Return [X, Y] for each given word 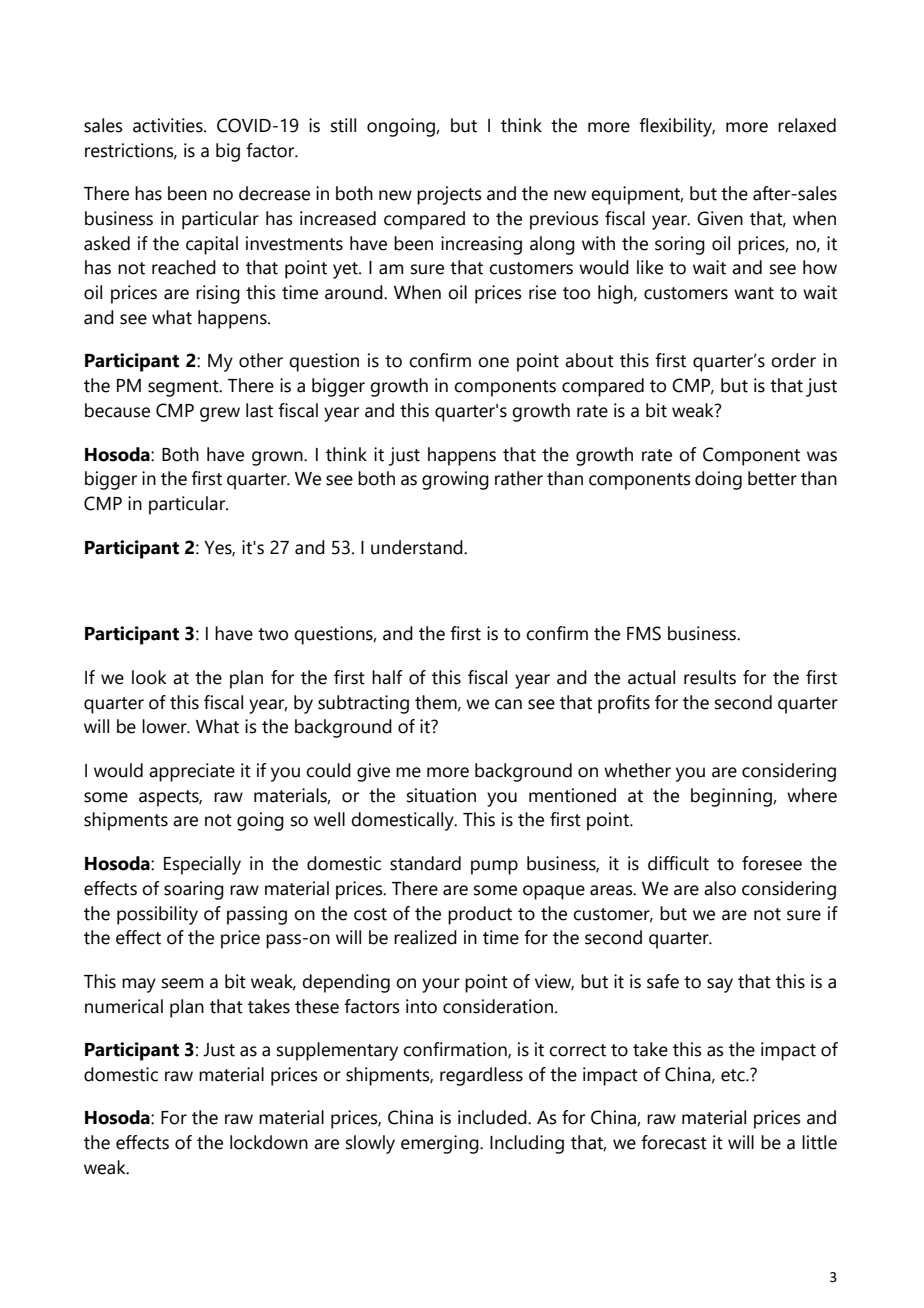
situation [441, 795]
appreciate [192, 772]
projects [449, 195]
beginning [732, 797]
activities [169, 125]
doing [718, 480]
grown [278, 458]
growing [455, 480]
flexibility [677, 127]
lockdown [269, 1142]
